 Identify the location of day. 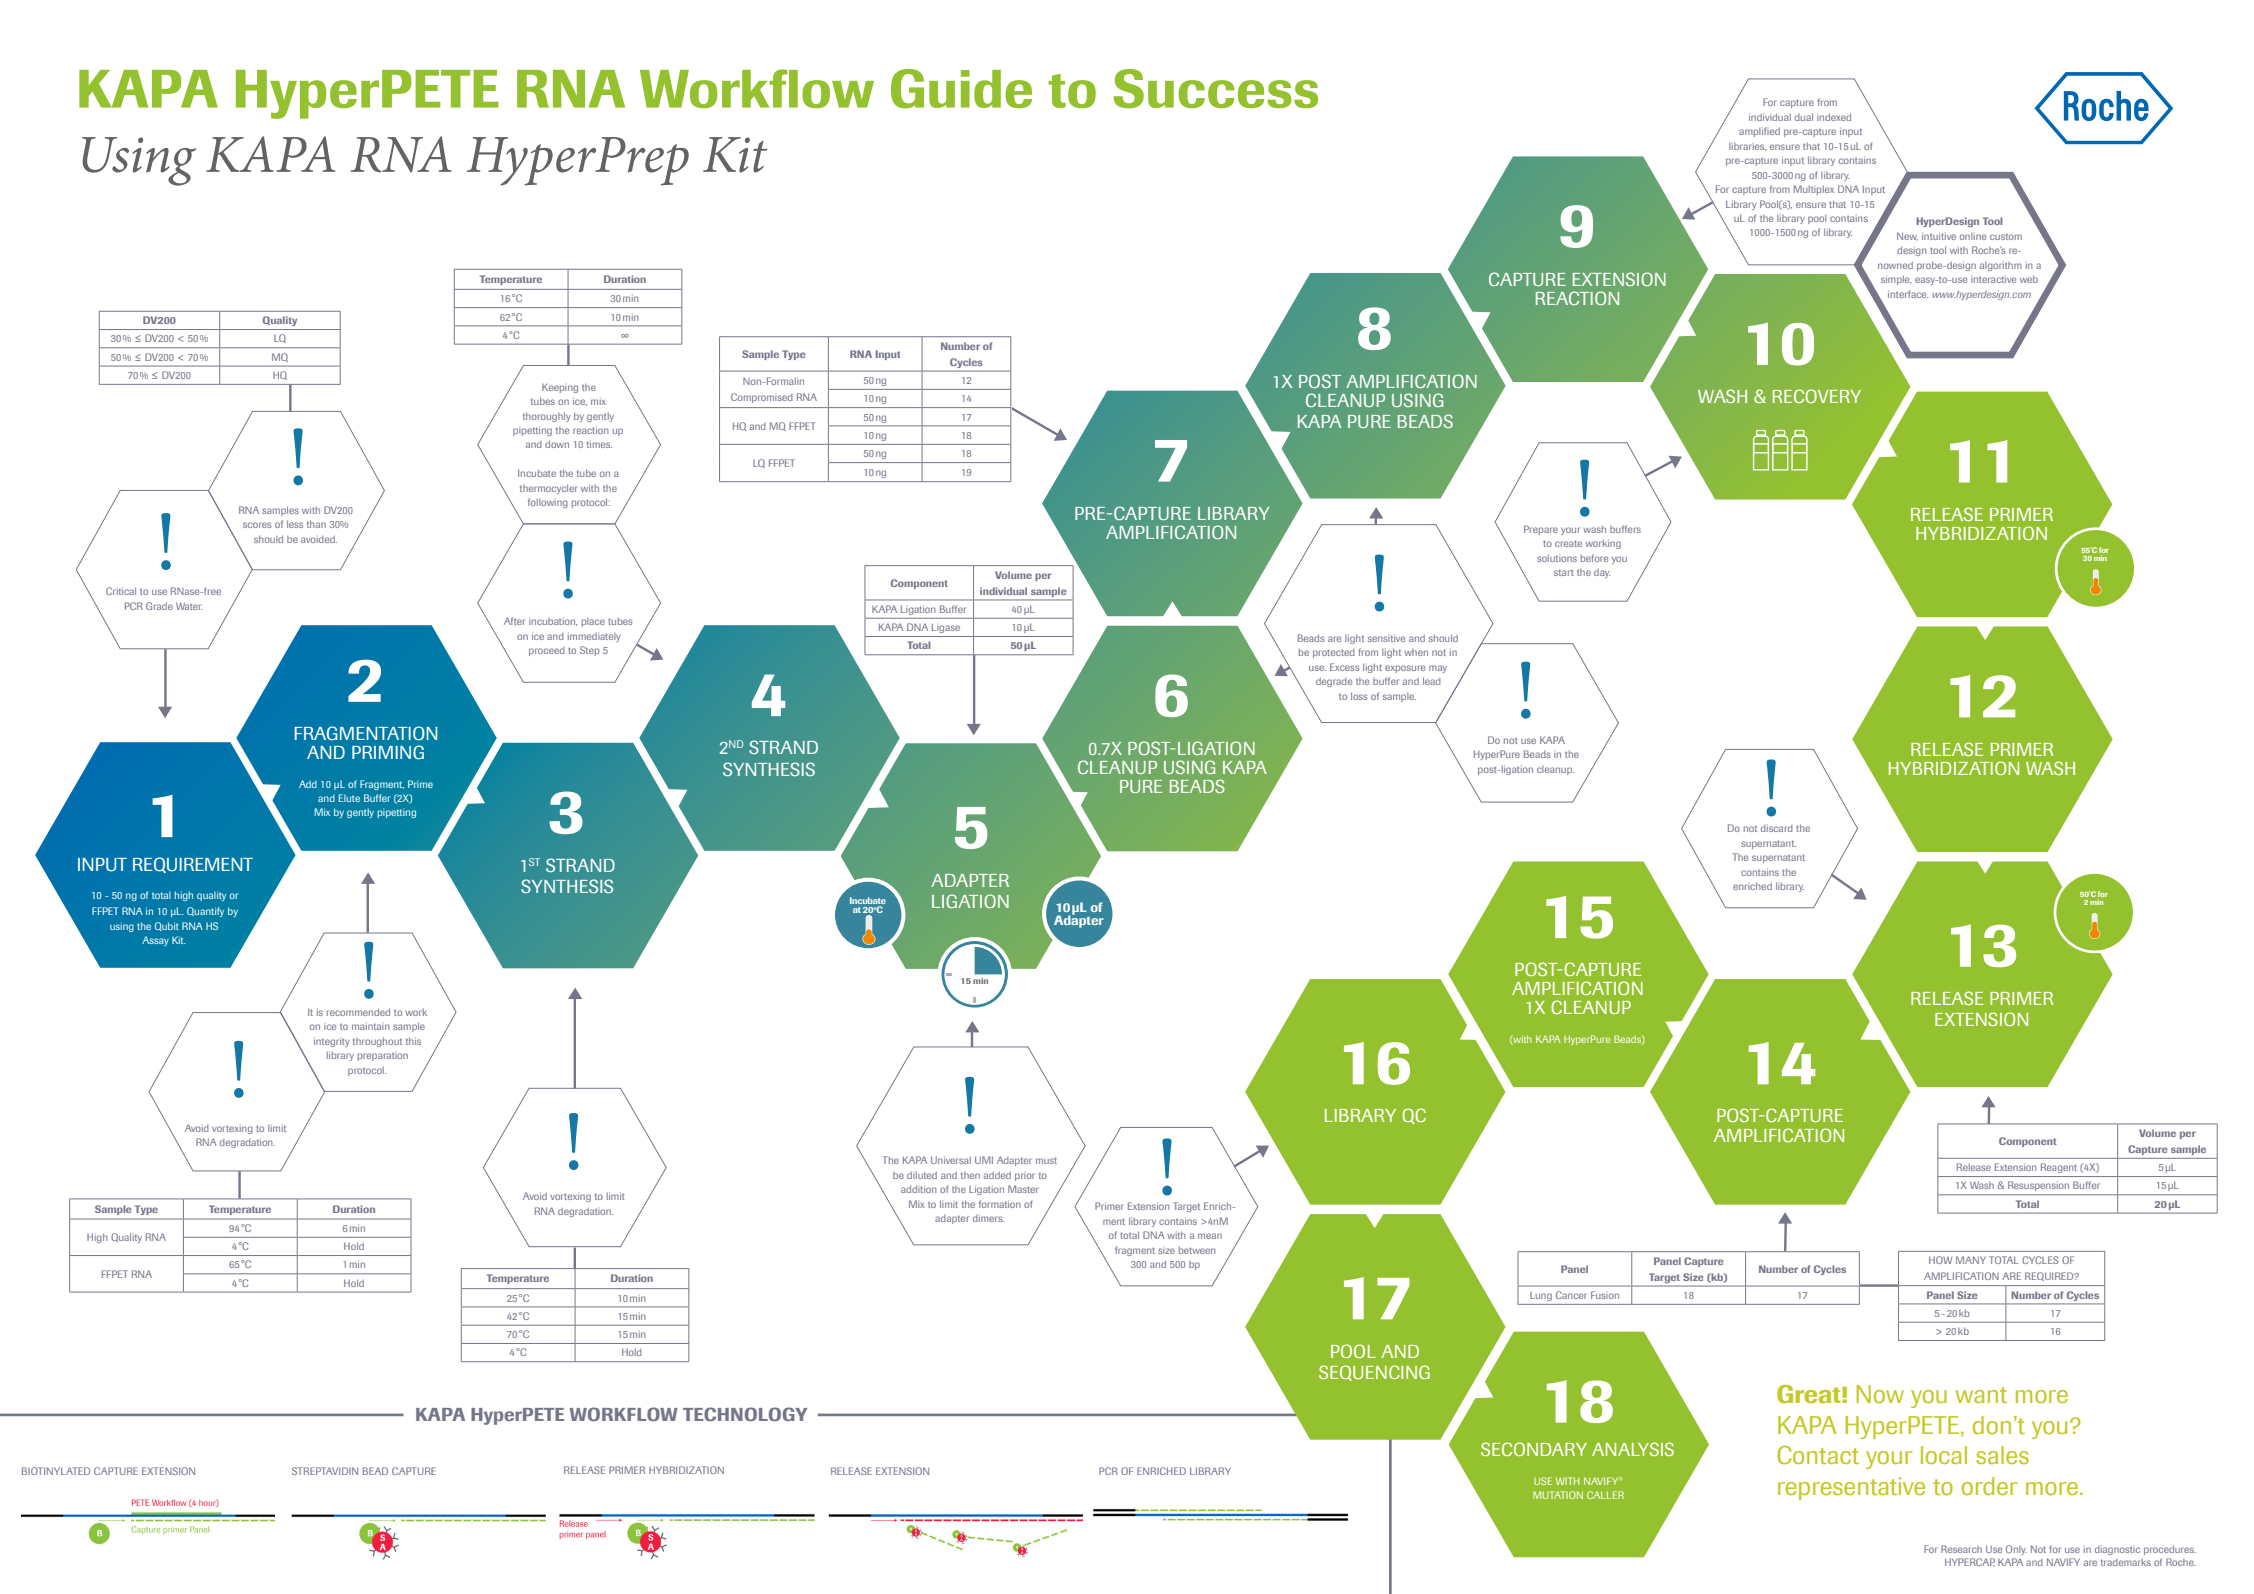
(1602, 573).
